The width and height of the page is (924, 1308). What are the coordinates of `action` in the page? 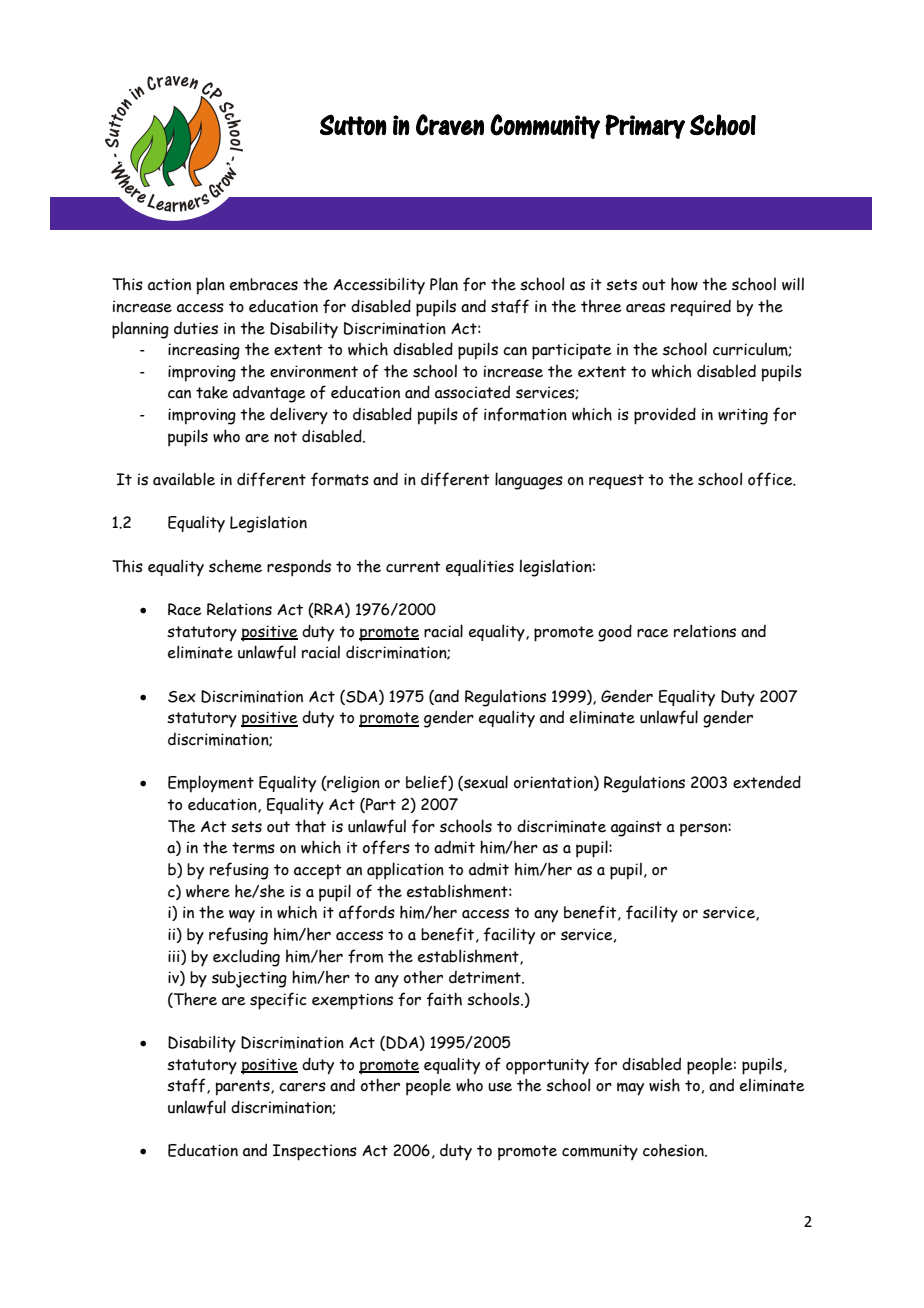 It's located at (169, 284).
